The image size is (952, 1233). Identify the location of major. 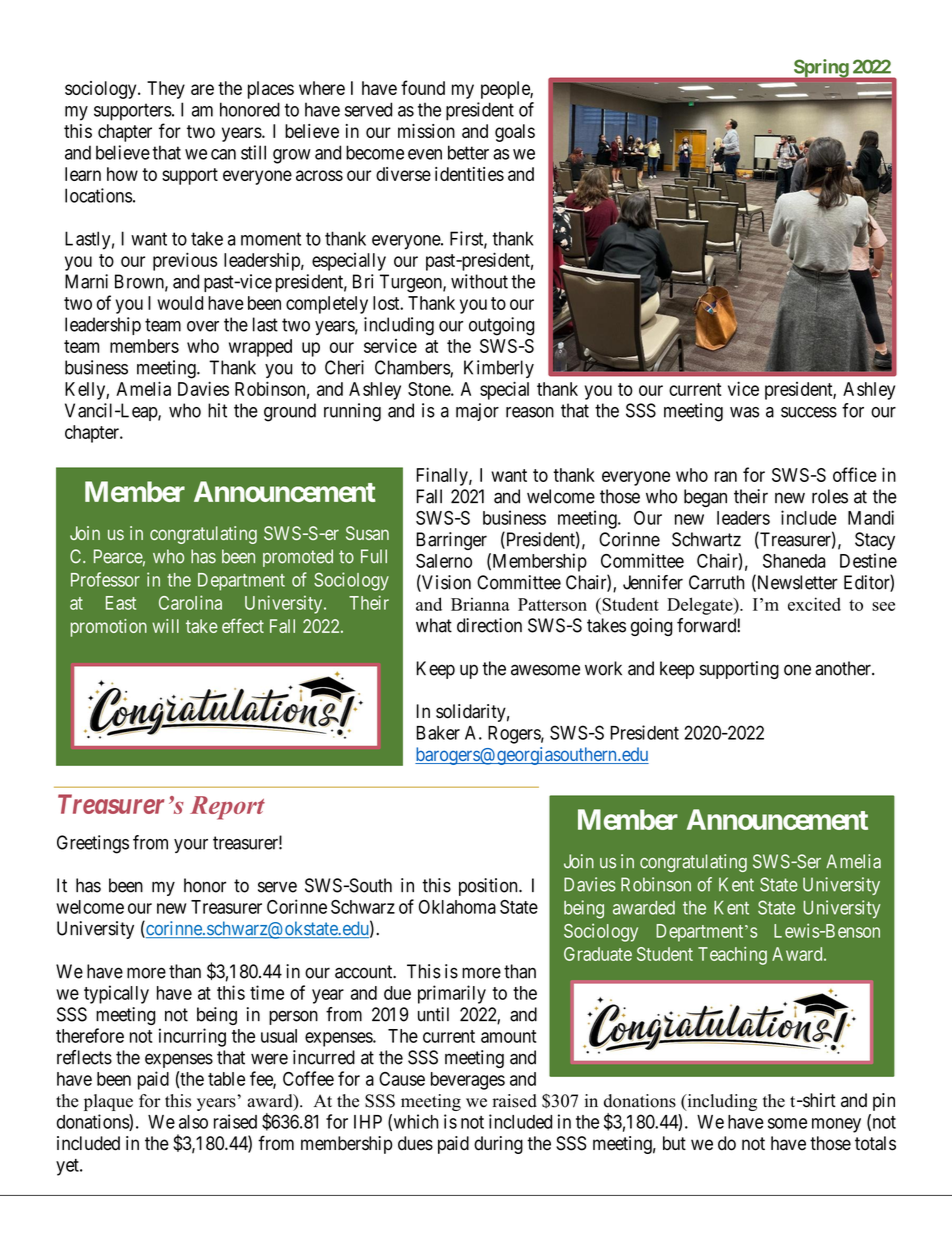
(477, 412).
